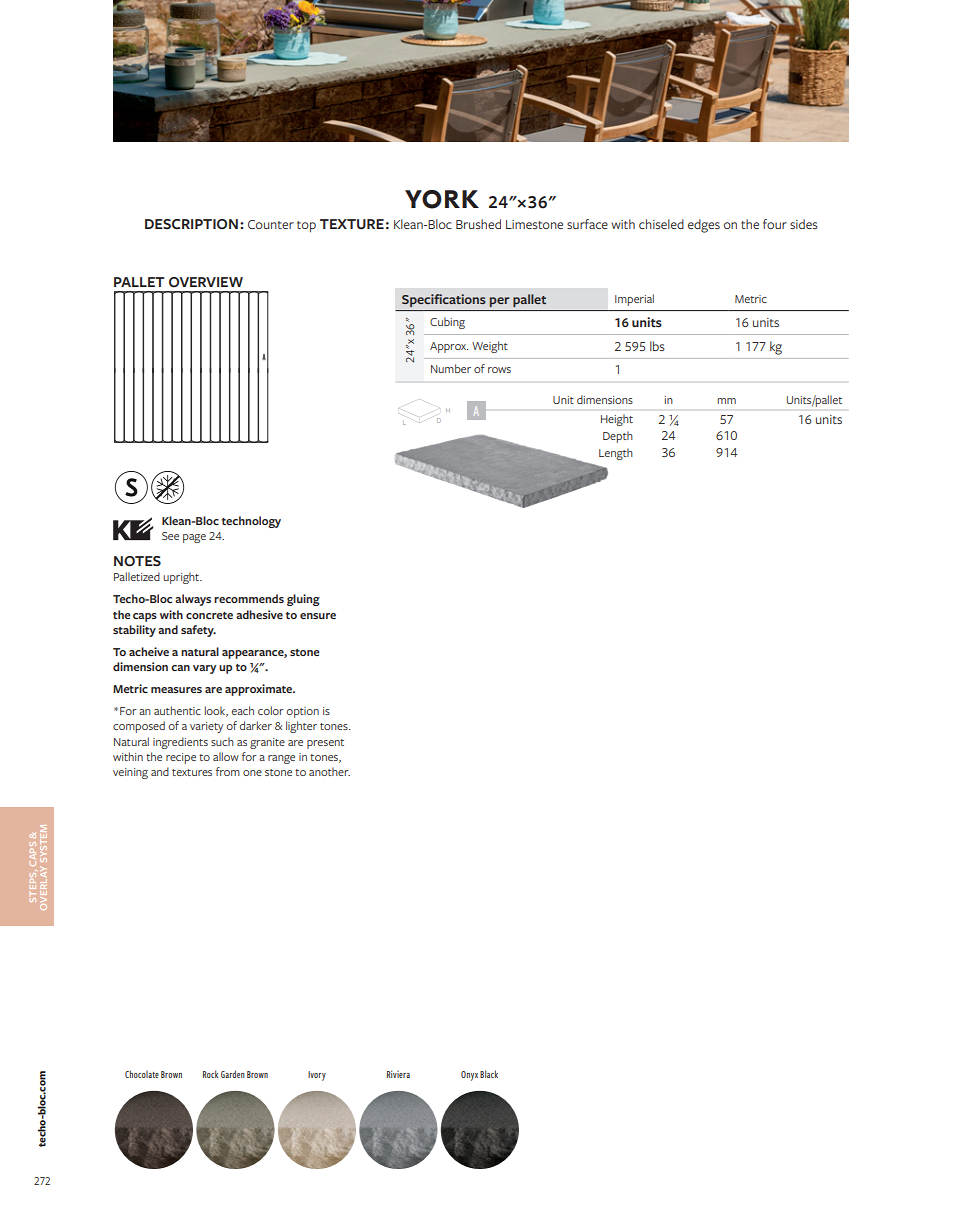 This document has height=1232, width=962. Describe the element at coordinates (182, 578) in the document. I see `upright` at that location.
